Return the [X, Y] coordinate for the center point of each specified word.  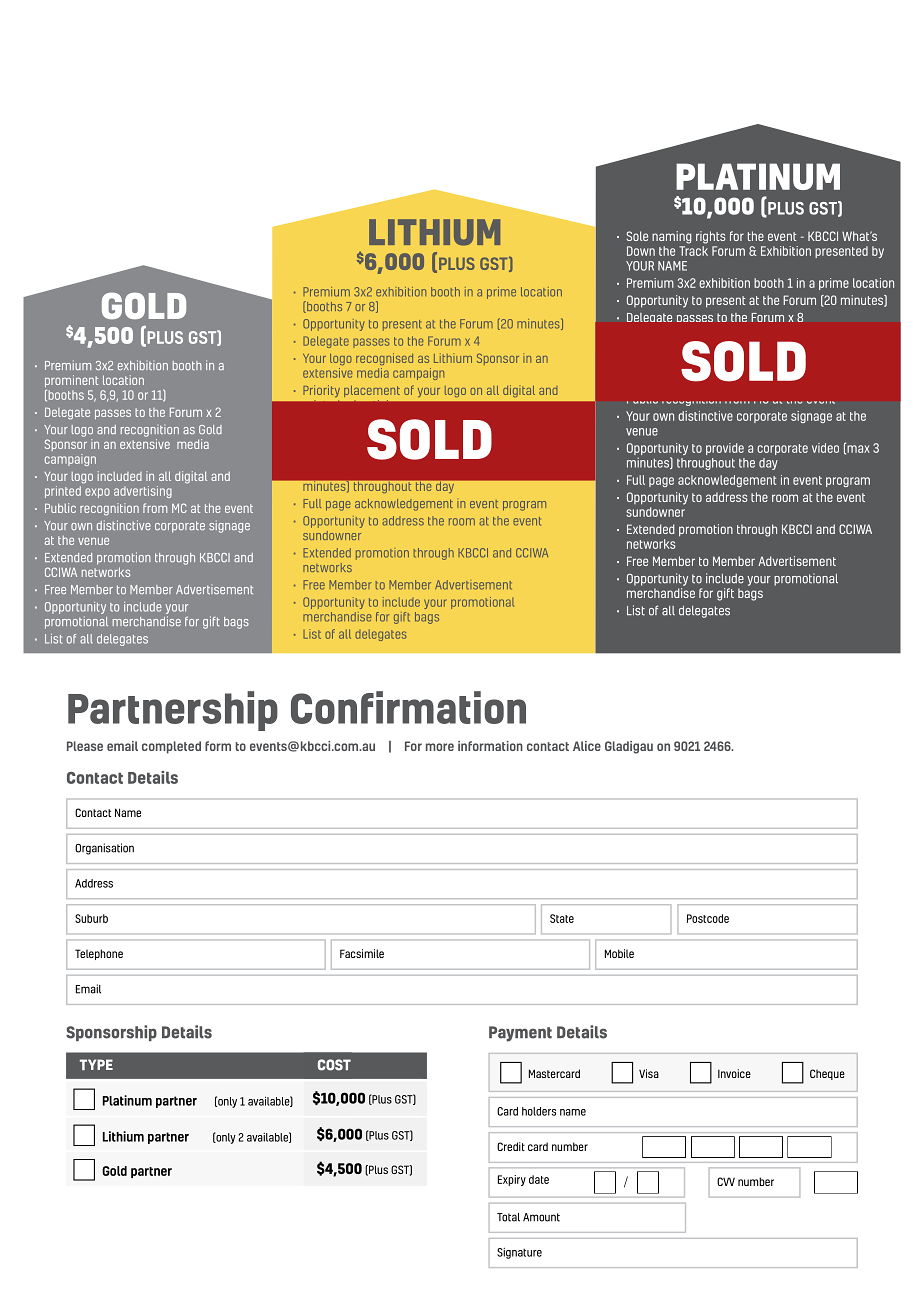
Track [693, 251]
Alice [587, 746]
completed [171, 747]
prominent [71, 381]
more [440, 747]
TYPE [96, 1064]
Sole [637, 236]
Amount [541, 1217]
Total [508, 1217]
